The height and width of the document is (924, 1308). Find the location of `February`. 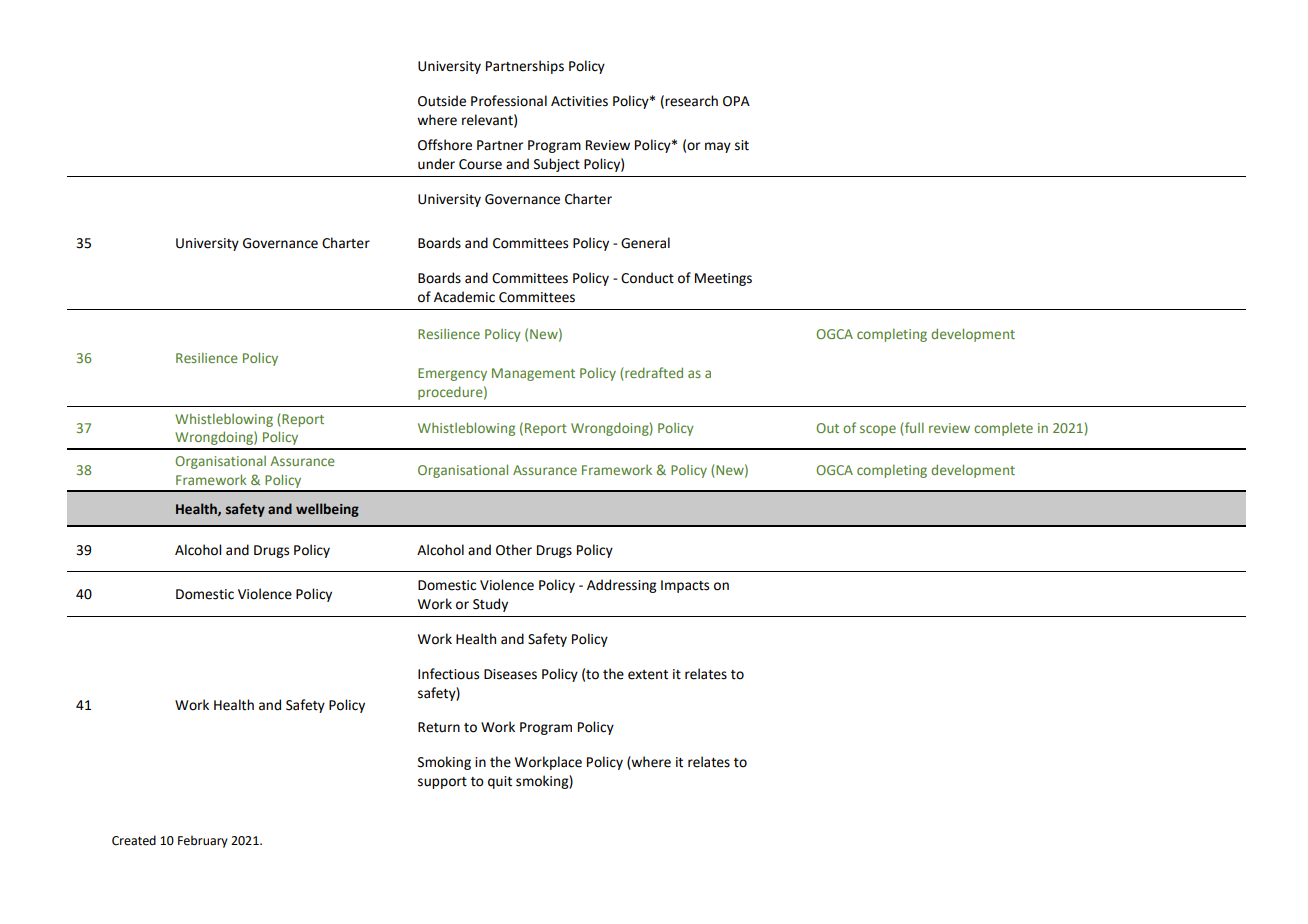

February is located at coordinates (203, 841).
